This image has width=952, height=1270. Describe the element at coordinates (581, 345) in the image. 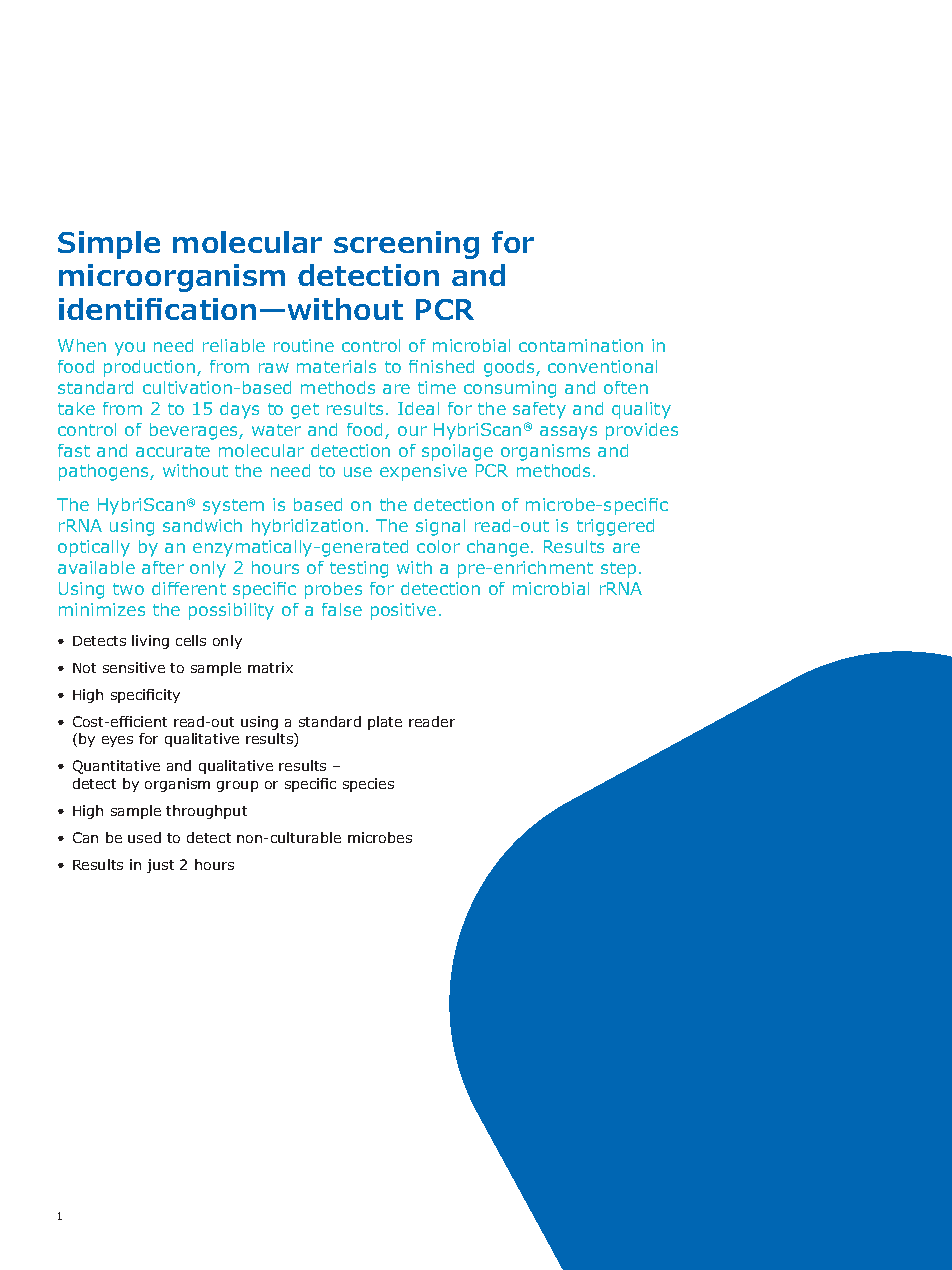

I see `contamination` at that location.
